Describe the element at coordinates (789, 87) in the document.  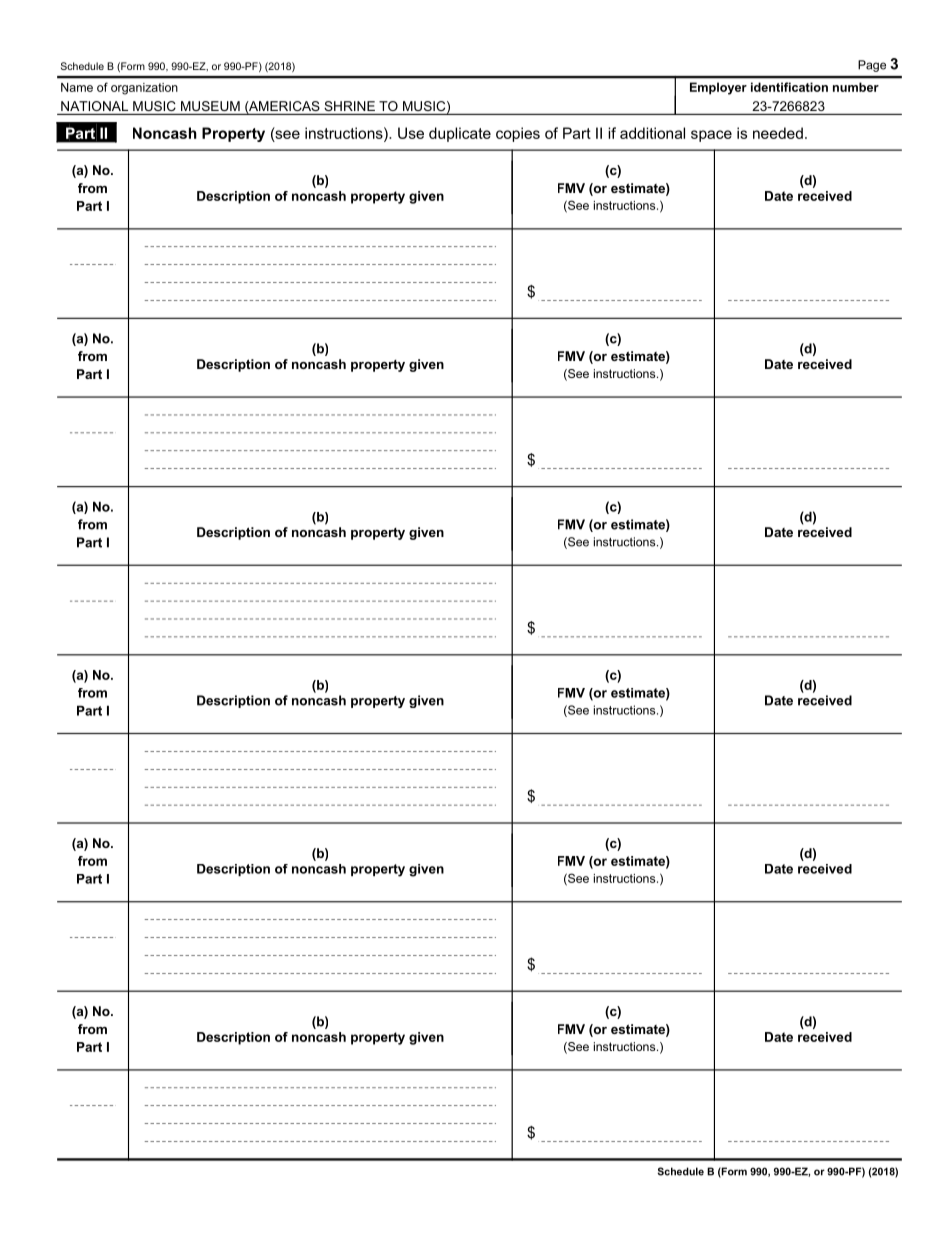
I see `identification` at that location.
